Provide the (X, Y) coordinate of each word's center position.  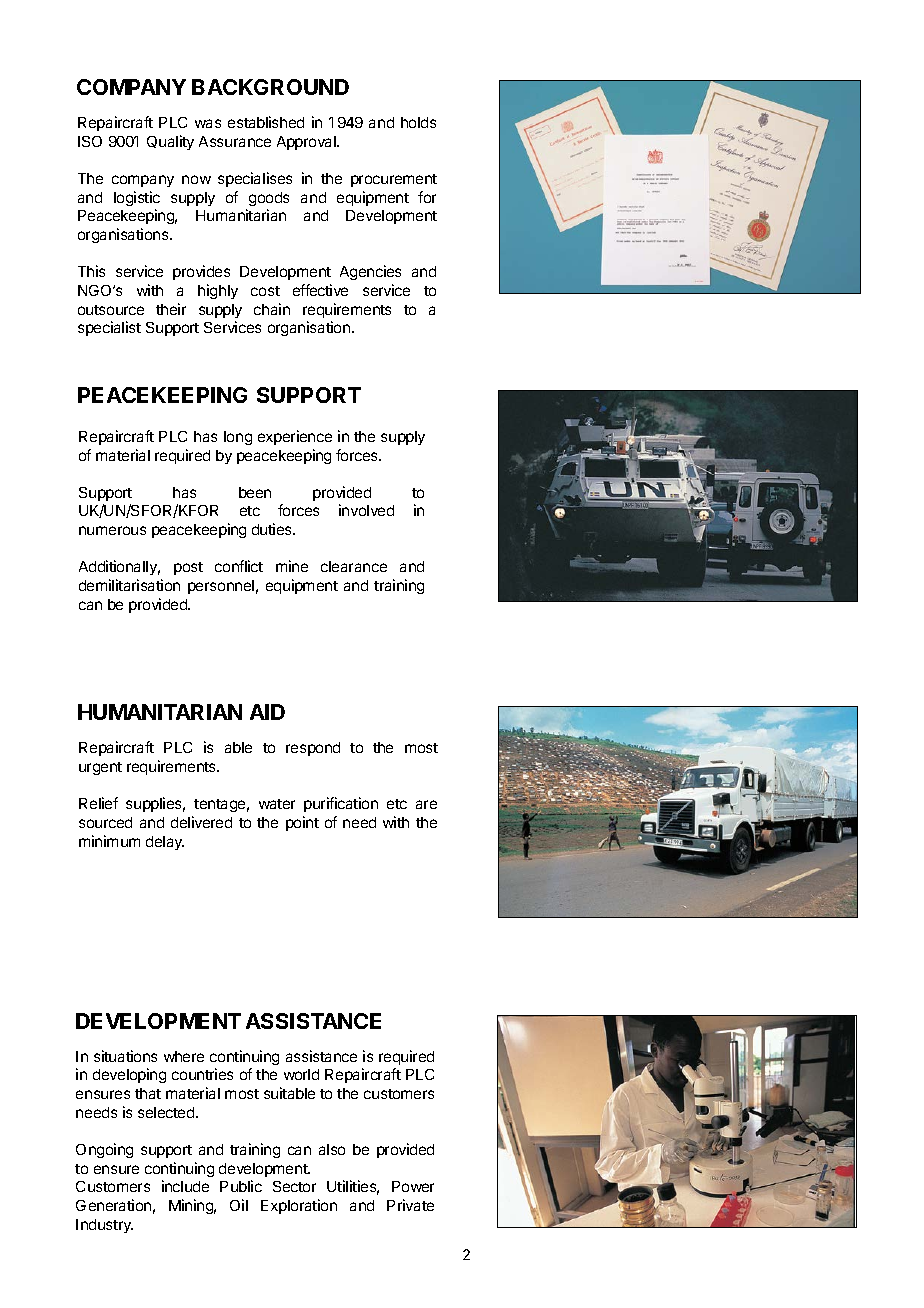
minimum (109, 841)
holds (418, 122)
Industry (104, 1226)
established (266, 122)
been (255, 492)
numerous (112, 530)
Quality (170, 142)
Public (241, 1186)
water (277, 804)
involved (366, 510)
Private (410, 1205)
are (426, 804)
